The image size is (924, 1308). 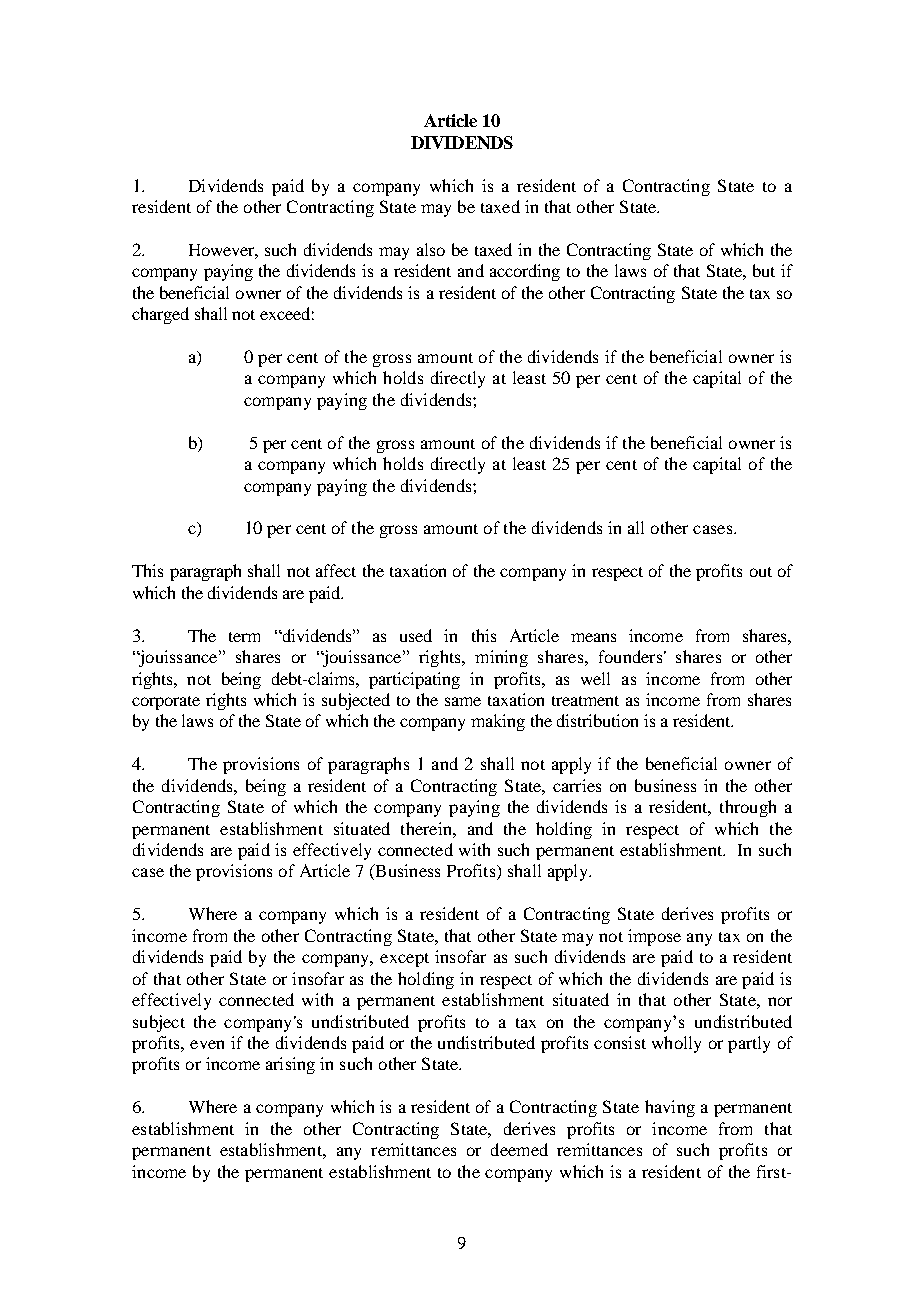 What do you see at coordinates (290, 1065) in the screenshot?
I see `arising` at bounding box center [290, 1065].
